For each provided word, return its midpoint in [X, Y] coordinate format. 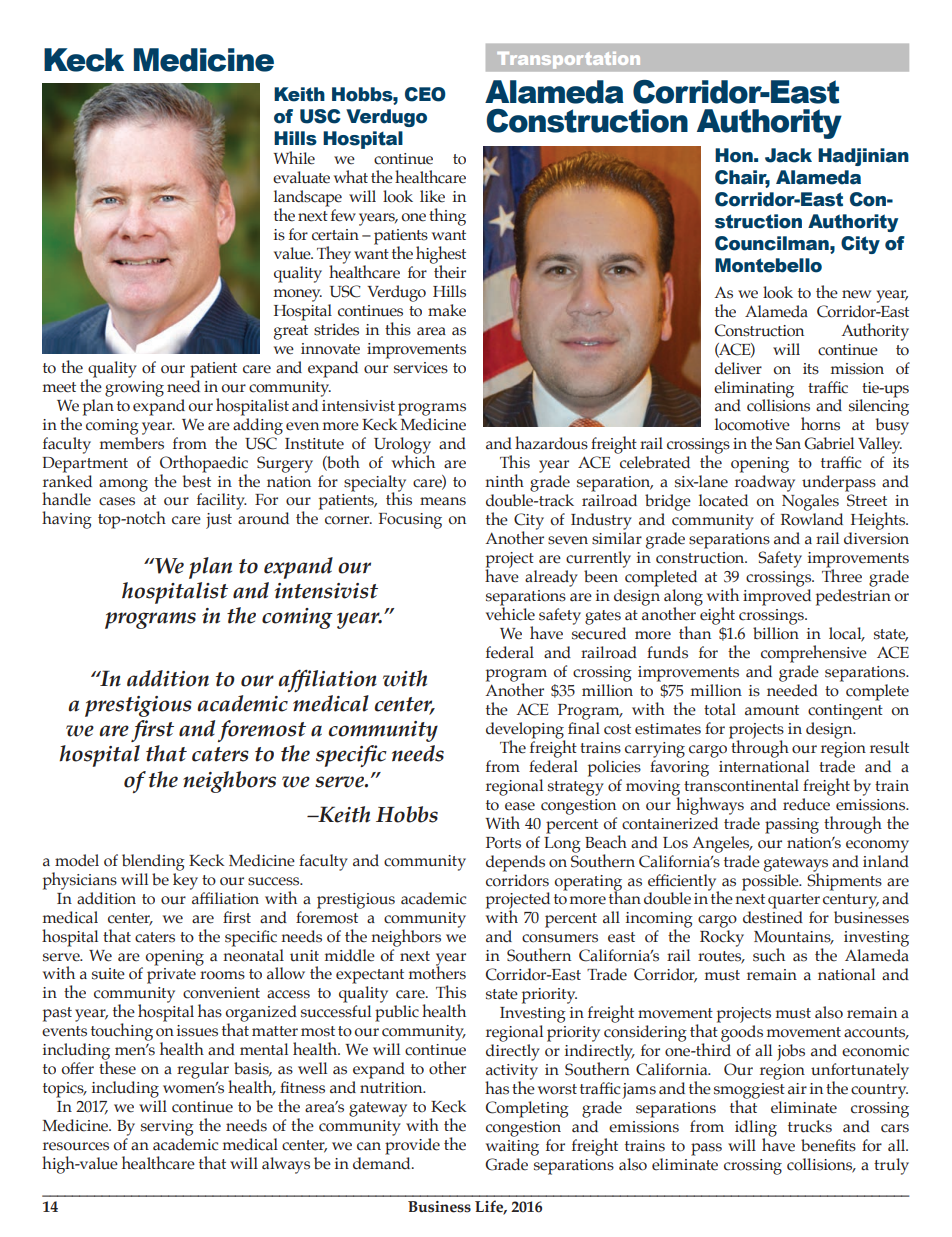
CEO [425, 94]
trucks [810, 1126]
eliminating [754, 389]
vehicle [510, 613]
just [219, 521]
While [294, 158]
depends [515, 863]
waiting [512, 1148]
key [185, 880]
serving [167, 1128]
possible [771, 881]
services [421, 368]
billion [776, 633]
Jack [788, 155]
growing [134, 389]
